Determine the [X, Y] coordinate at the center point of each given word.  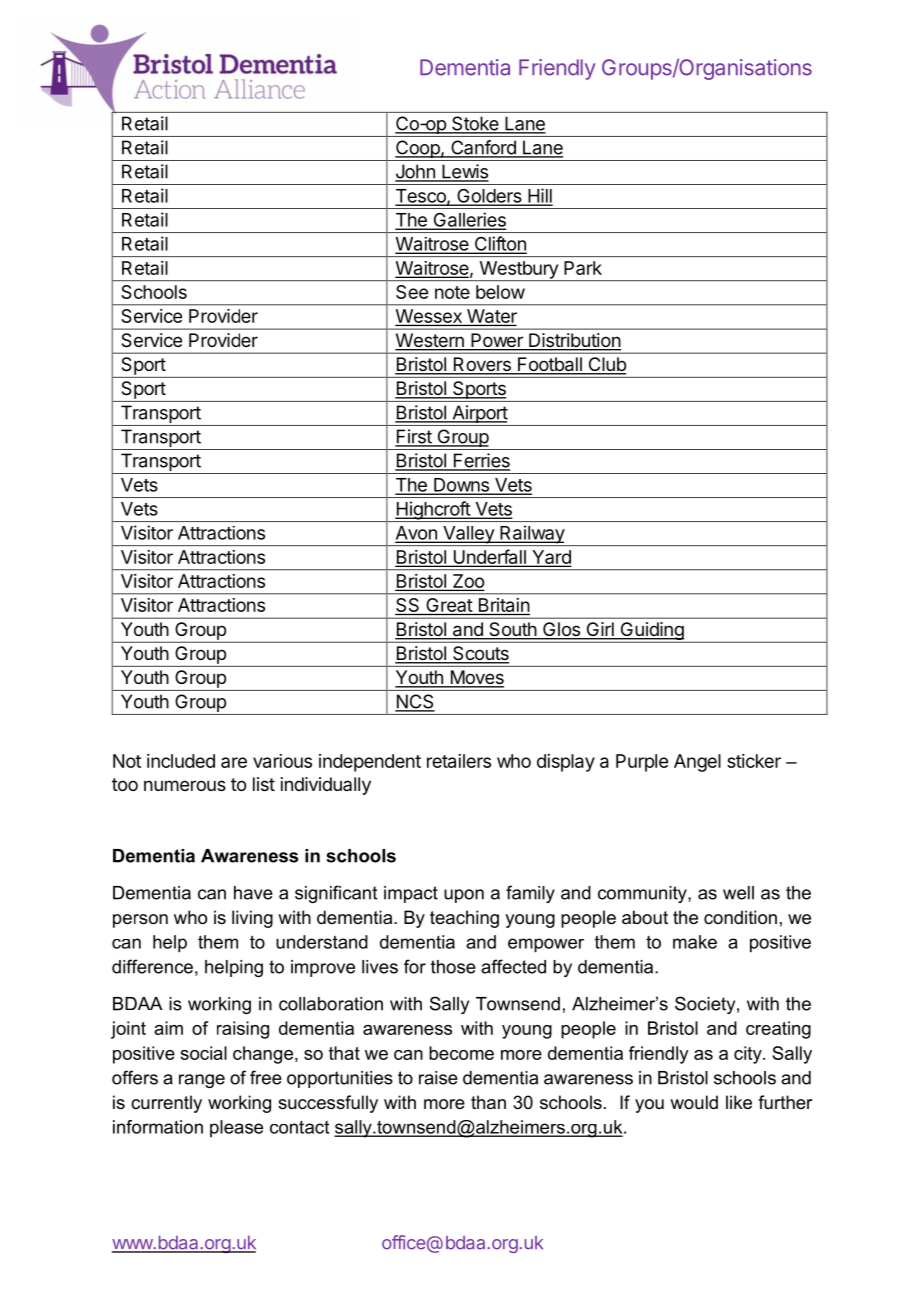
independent [370, 763]
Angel [697, 763]
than [488, 1102]
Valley [468, 536]
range [202, 1081]
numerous [185, 785]
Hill [539, 196]
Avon [417, 534]
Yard [550, 558]
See [412, 292]
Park [583, 268]
